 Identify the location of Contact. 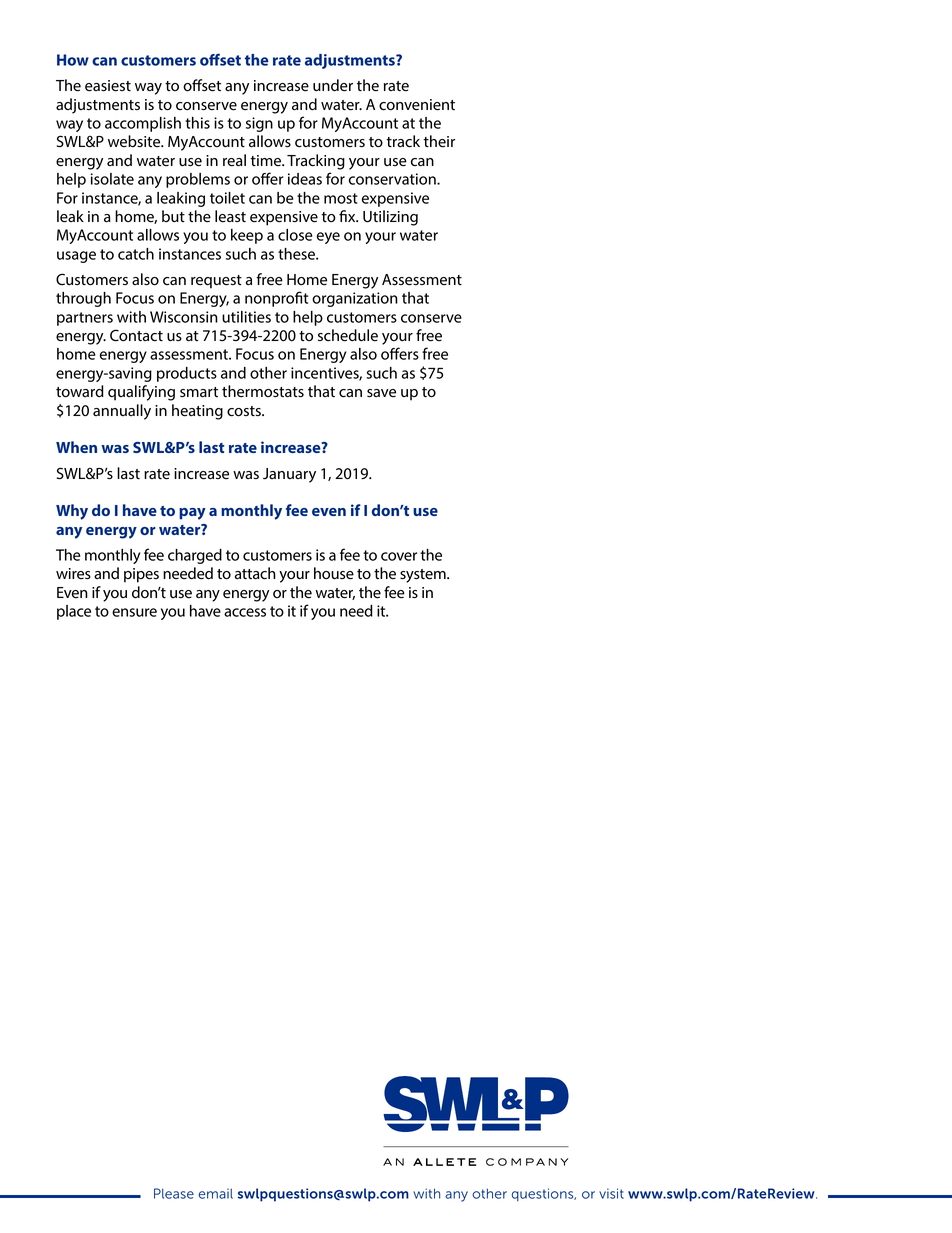
(136, 335).
